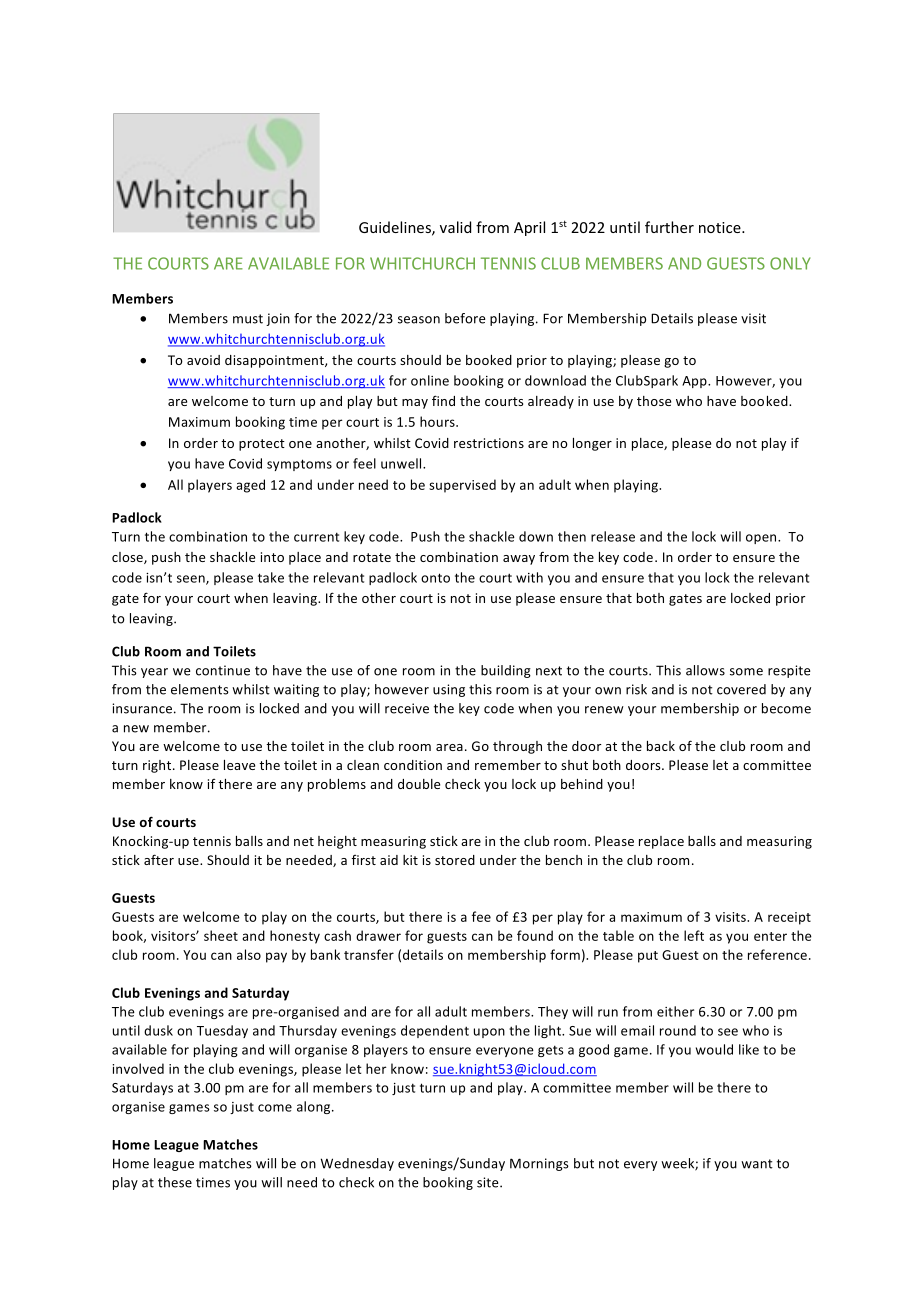  What do you see at coordinates (248, 319) in the image?
I see `must` at bounding box center [248, 319].
